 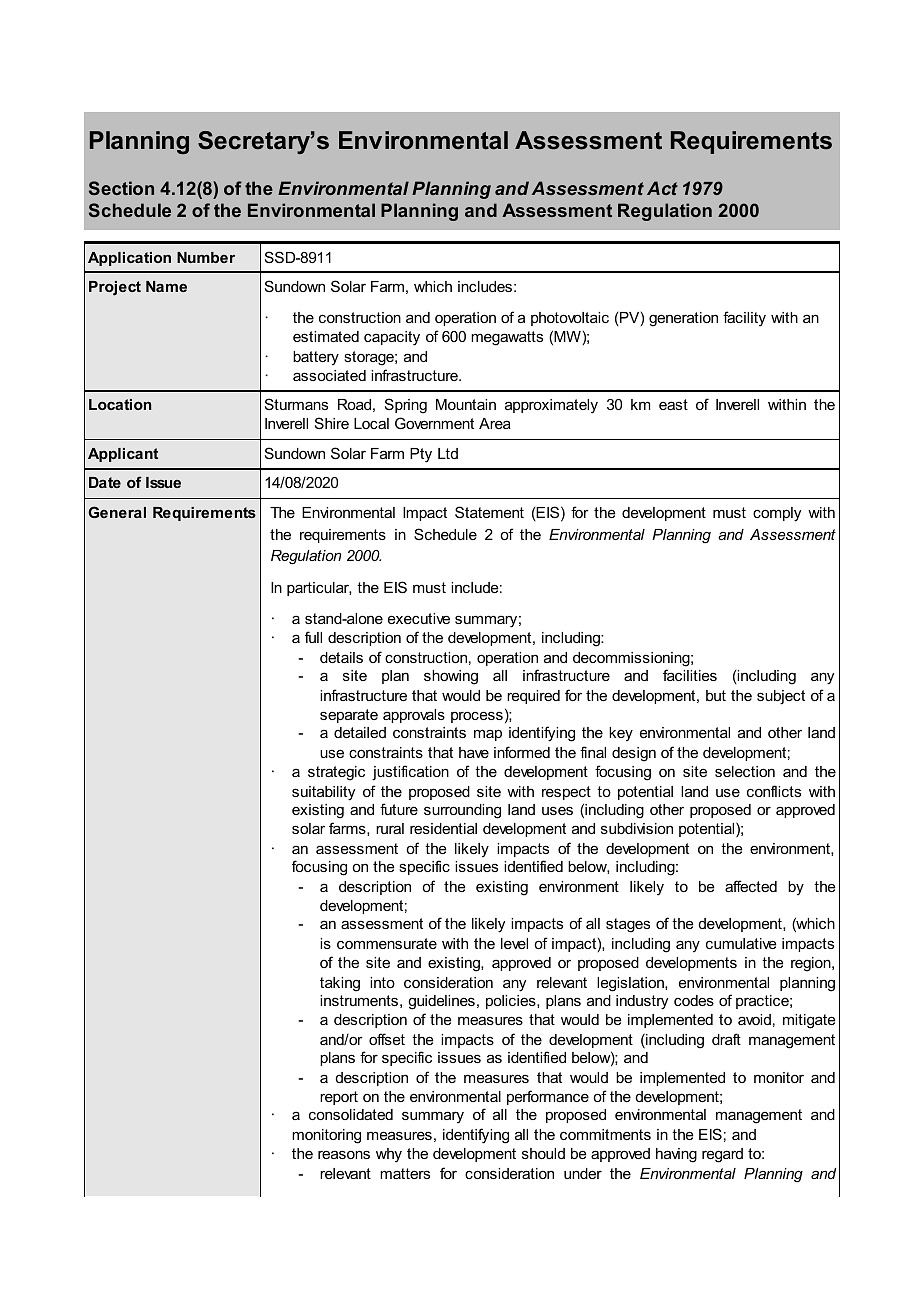 What do you see at coordinates (744, 319) in the screenshot?
I see `facility` at bounding box center [744, 319].
